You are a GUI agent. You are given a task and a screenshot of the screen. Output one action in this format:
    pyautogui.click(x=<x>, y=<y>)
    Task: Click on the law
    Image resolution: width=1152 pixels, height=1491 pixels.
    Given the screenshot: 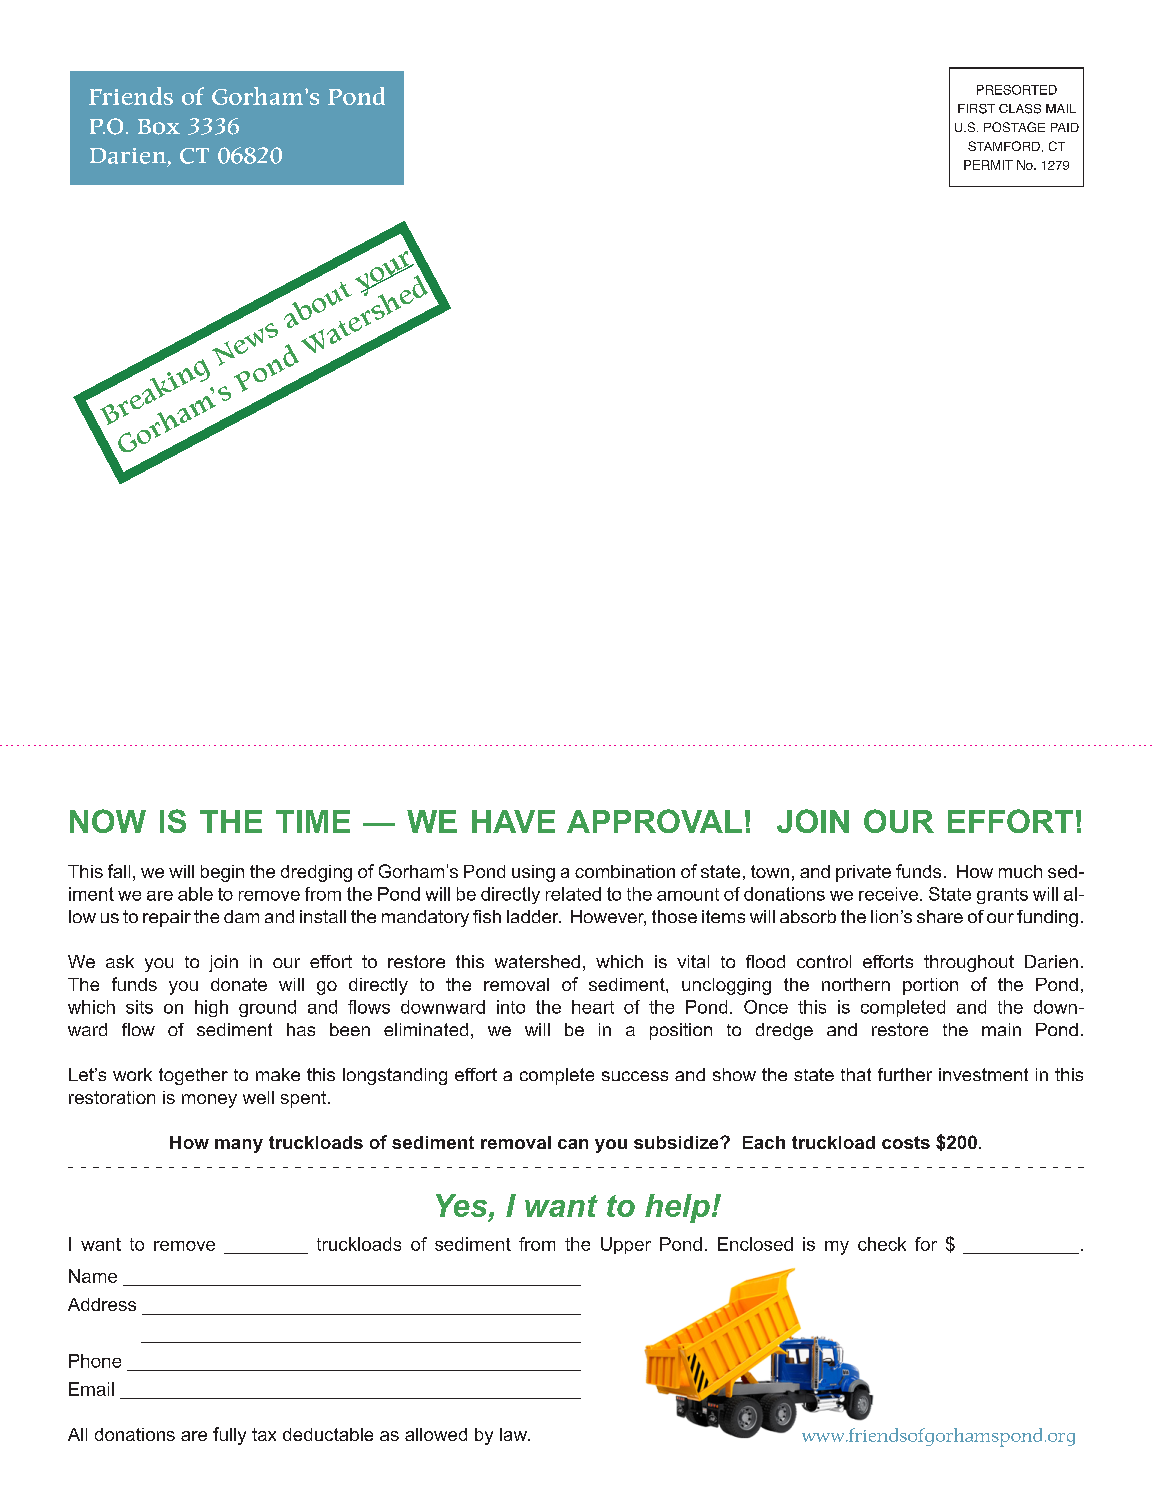 What is the action you would take?
    pyautogui.click(x=514, y=1434)
